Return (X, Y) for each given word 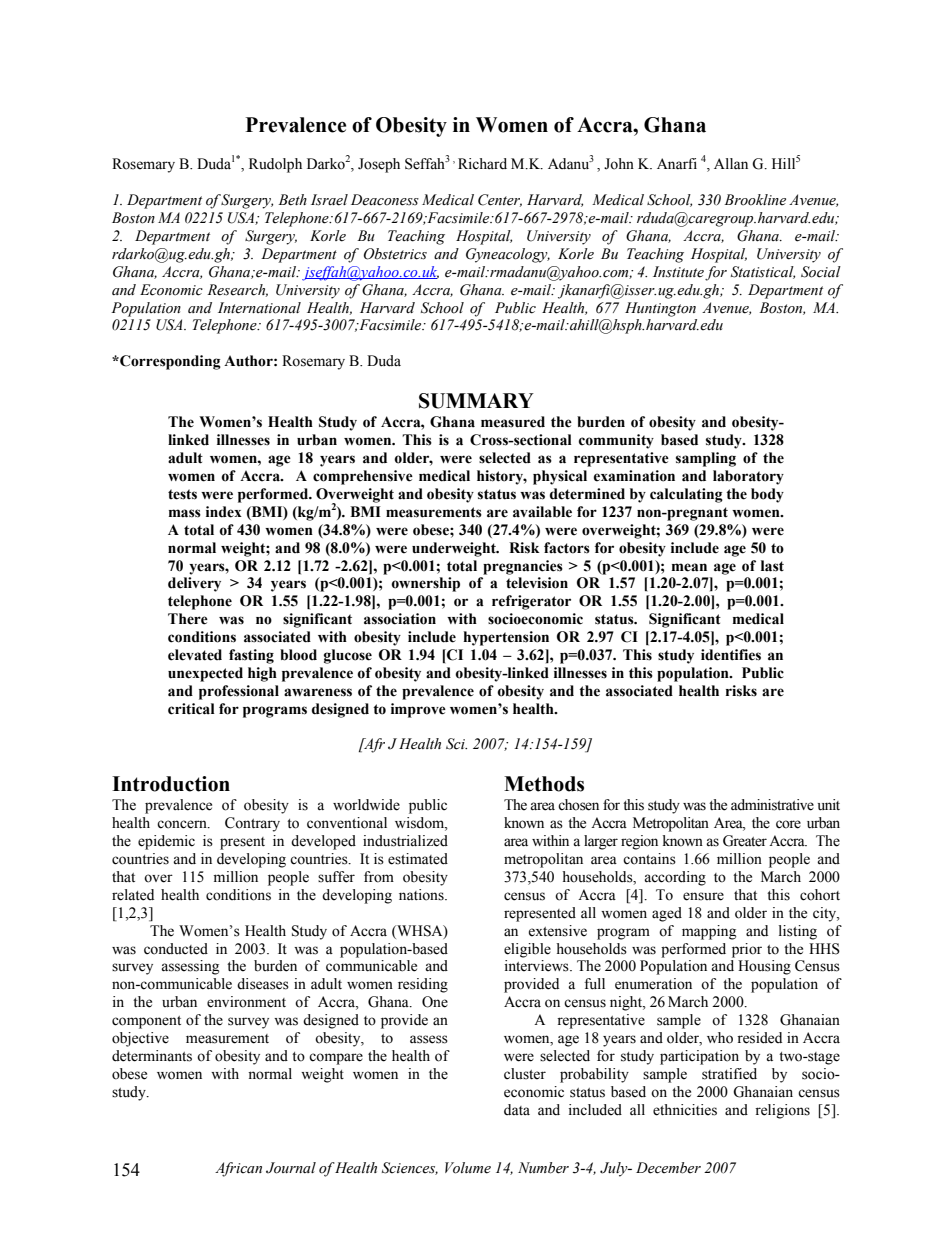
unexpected (205, 674)
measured (513, 422)
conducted (176, 949)
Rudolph (275, 165)
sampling (706, 459)
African (238, 1169)
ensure (703, 896)
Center (500, 200)
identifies (731, 655)
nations (422, 895)
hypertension (506, 638)
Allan (731, 163)
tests (182, 494)
